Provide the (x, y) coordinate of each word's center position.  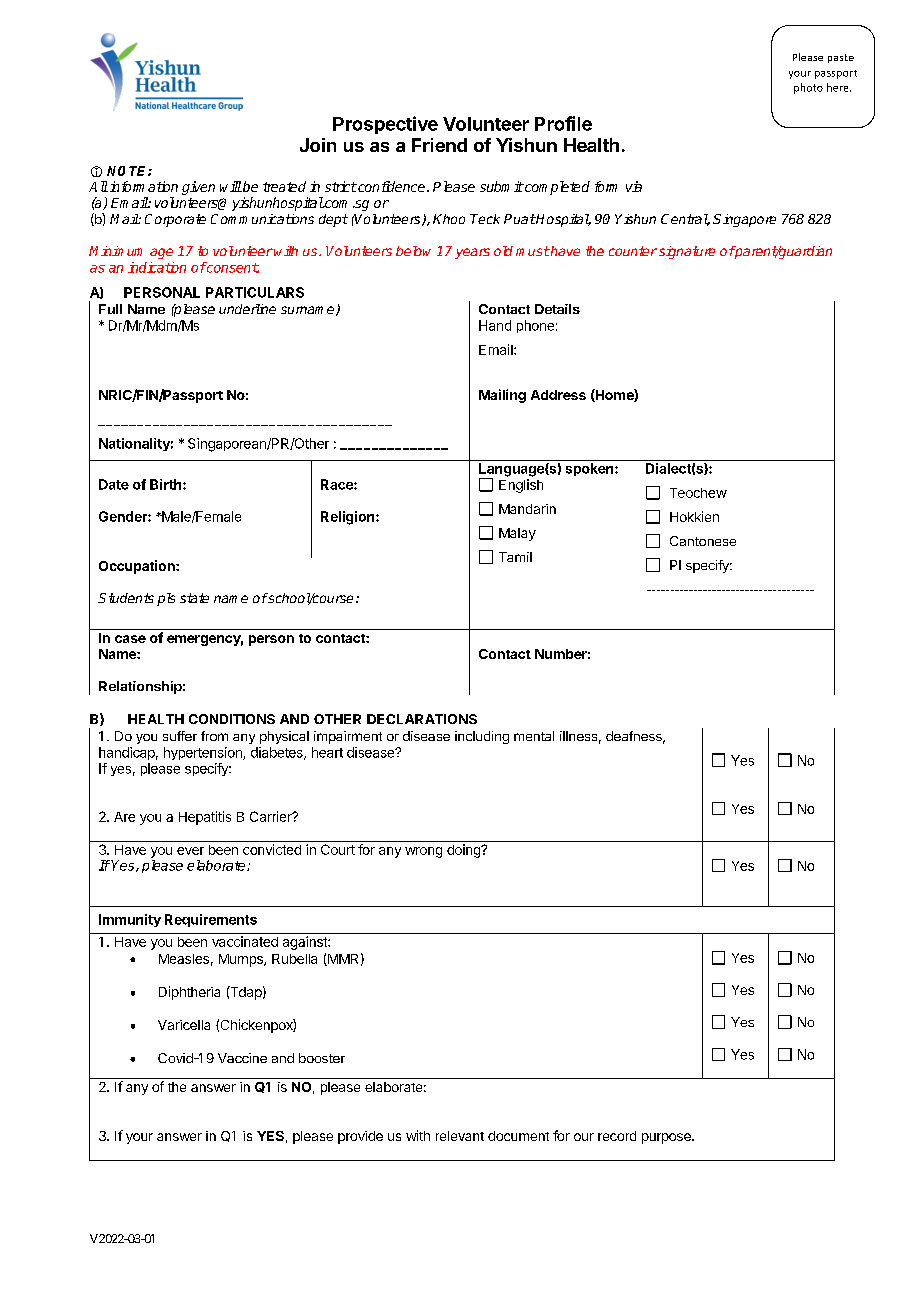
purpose (667, 1138)
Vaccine (242, 1058)
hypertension (204, 753)
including (482, 737)
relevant (460, 1136)
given (198, 188)
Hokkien (694, 516)
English (521, 486)
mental (534, 736)
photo (808, 88)
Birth (167, 484)
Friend (439, 145)
